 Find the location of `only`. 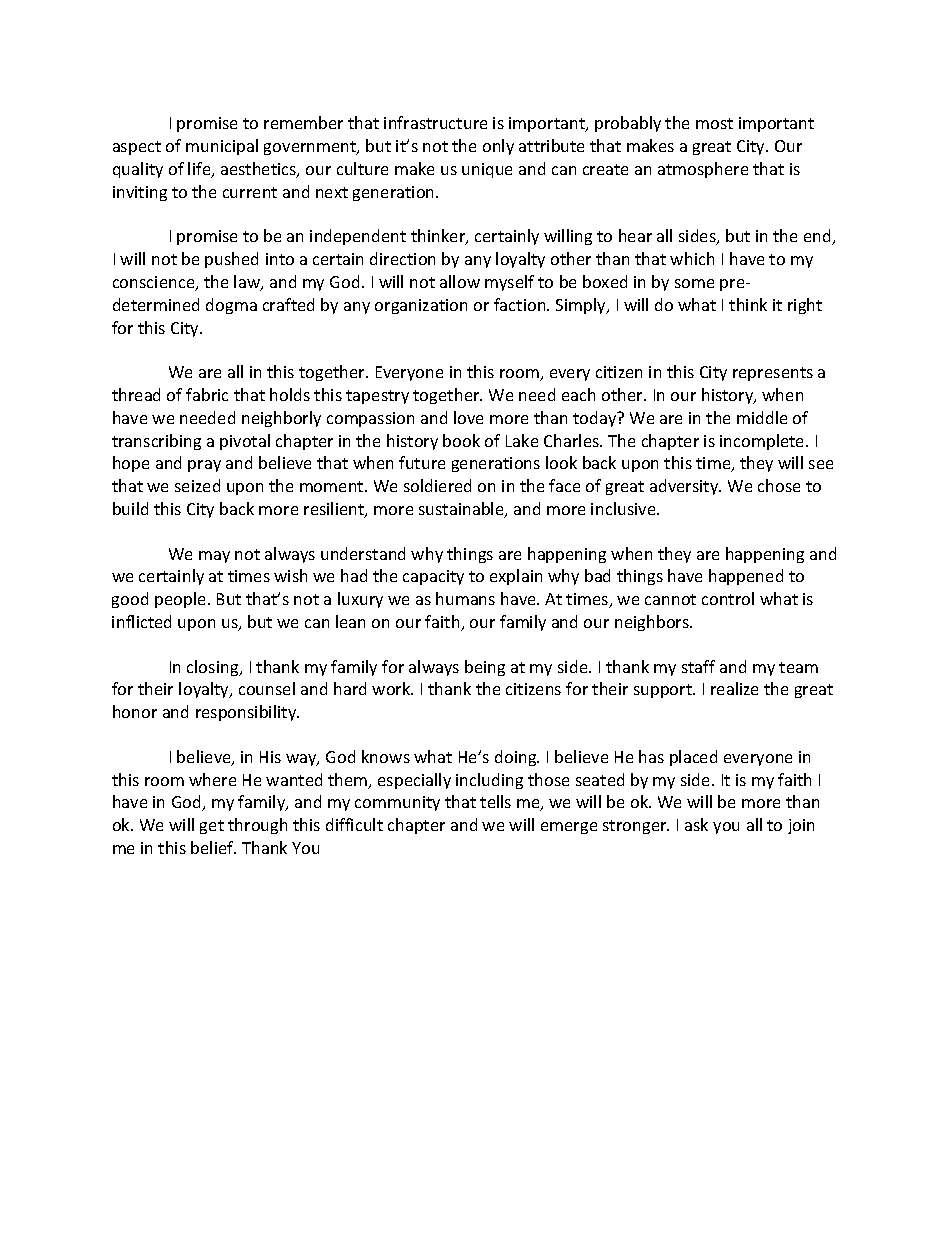

only is located at coordinates (498, 147).
